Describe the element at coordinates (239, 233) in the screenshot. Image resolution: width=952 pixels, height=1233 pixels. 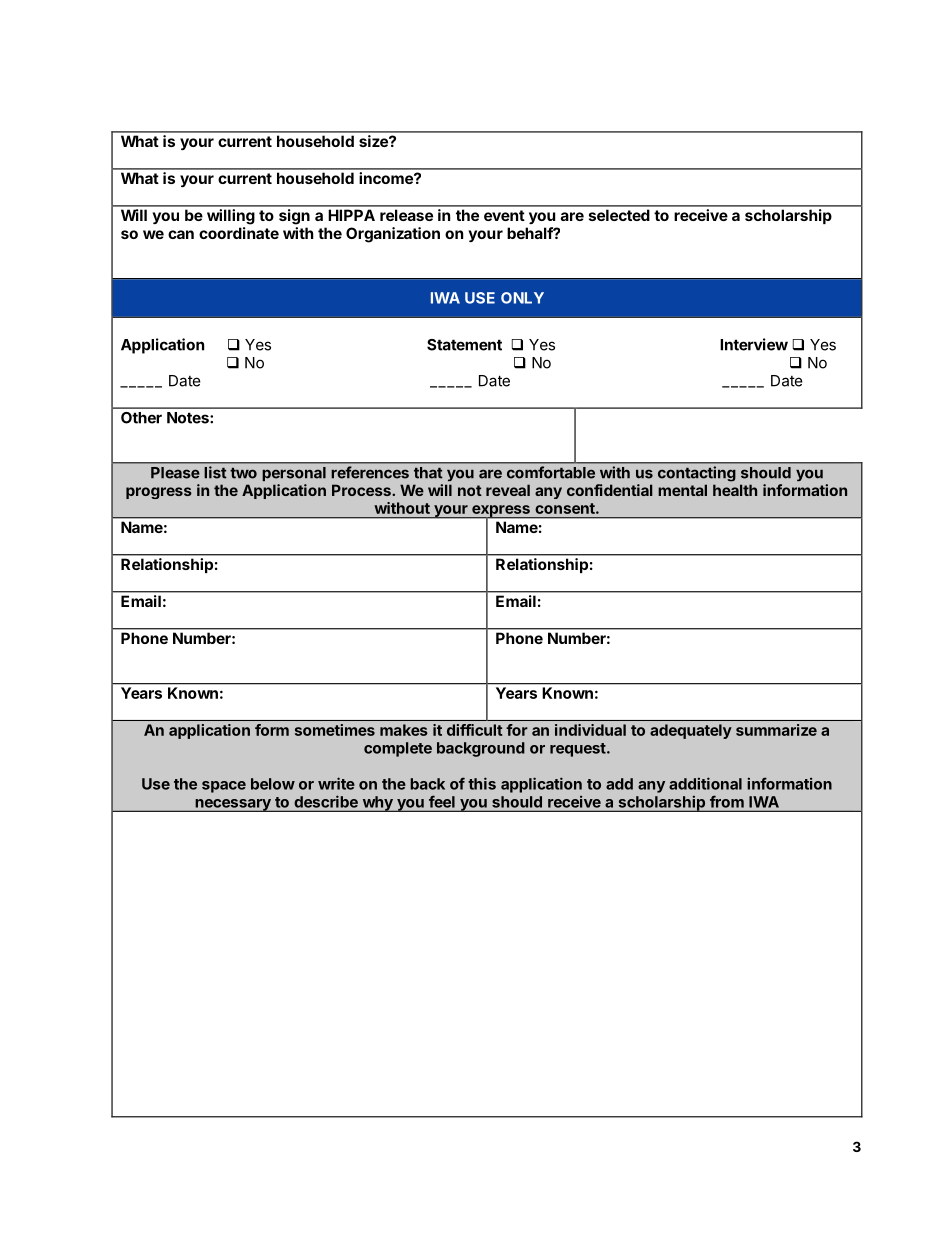
I see `coordinate` at that location.
